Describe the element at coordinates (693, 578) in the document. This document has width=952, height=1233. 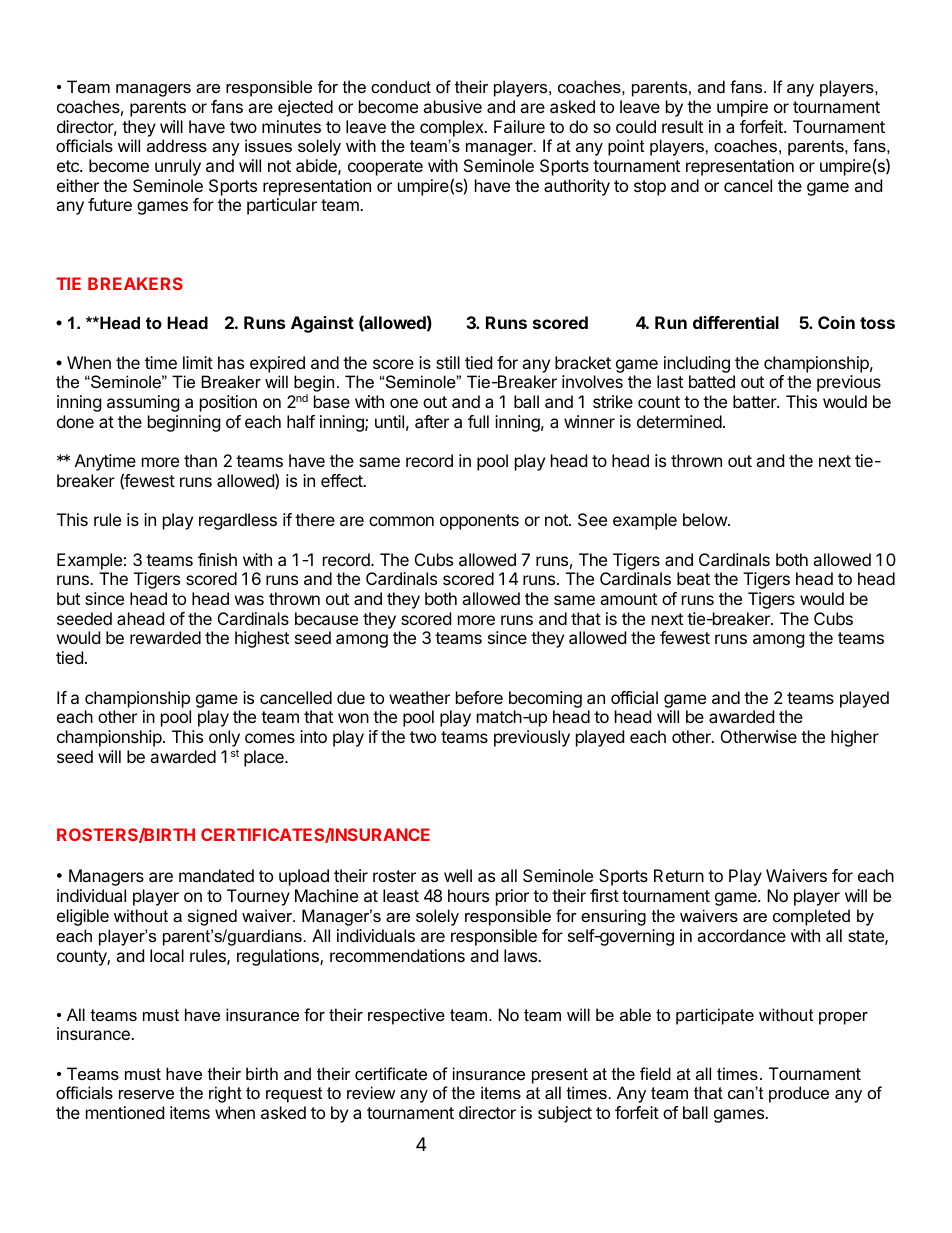
I see `beat` at that location.
